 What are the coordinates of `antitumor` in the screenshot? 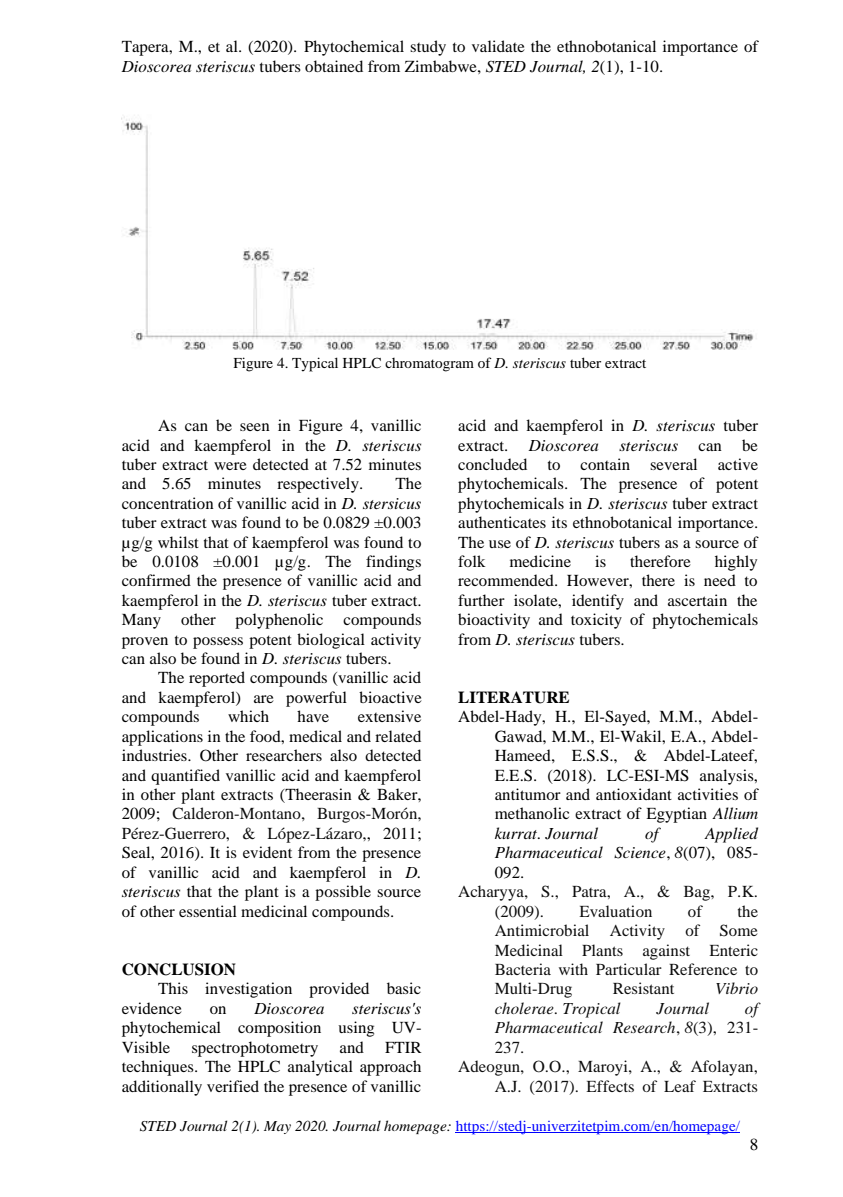 It's located at (528, 794).
